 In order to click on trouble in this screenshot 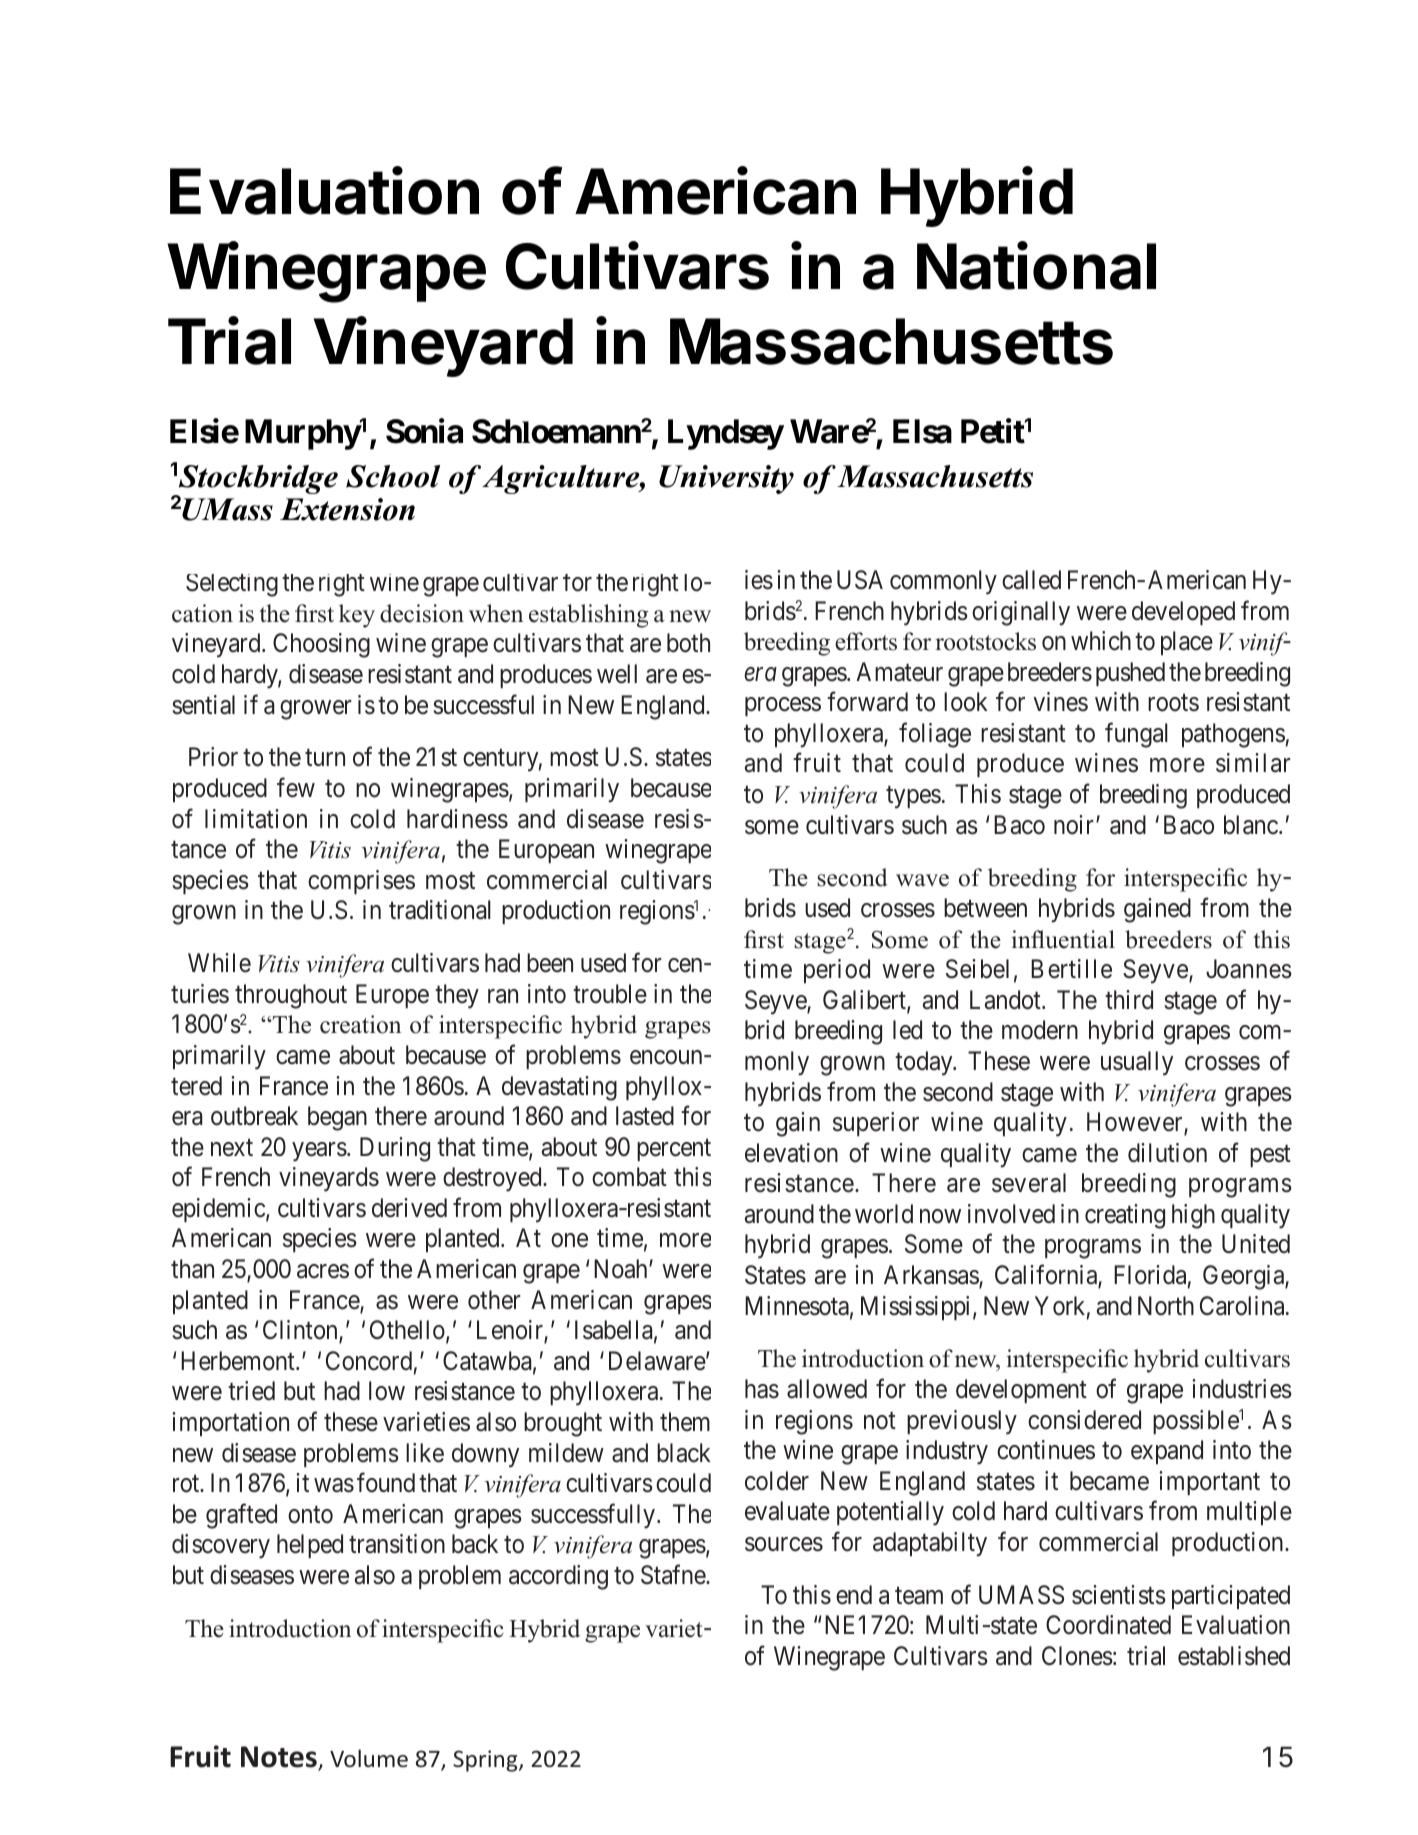, I will do `click(610, 994)`.
